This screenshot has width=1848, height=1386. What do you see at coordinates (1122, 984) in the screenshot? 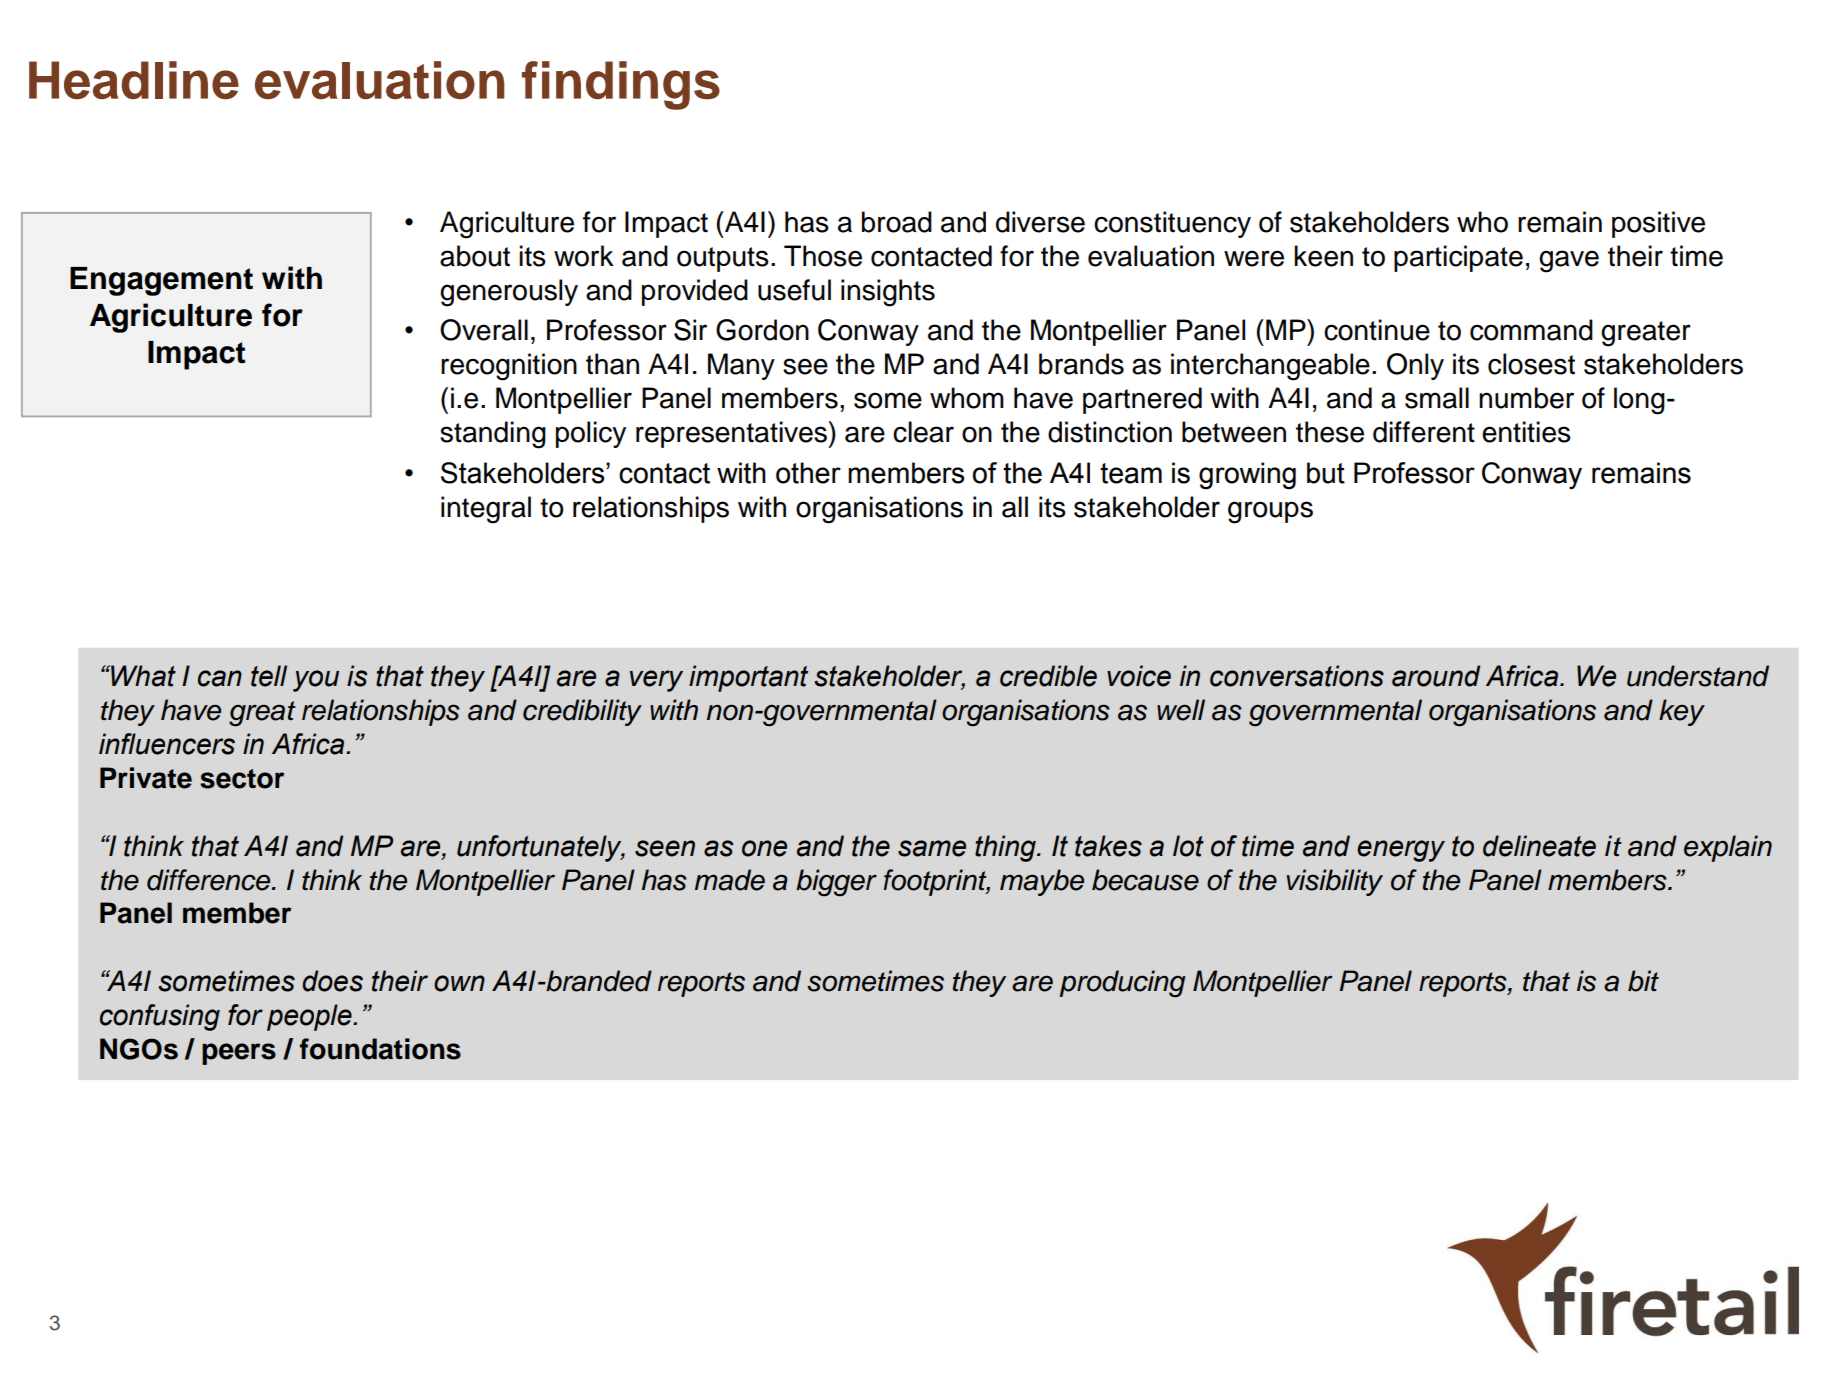
I see `producing` at bounding box center [1122, 984].
